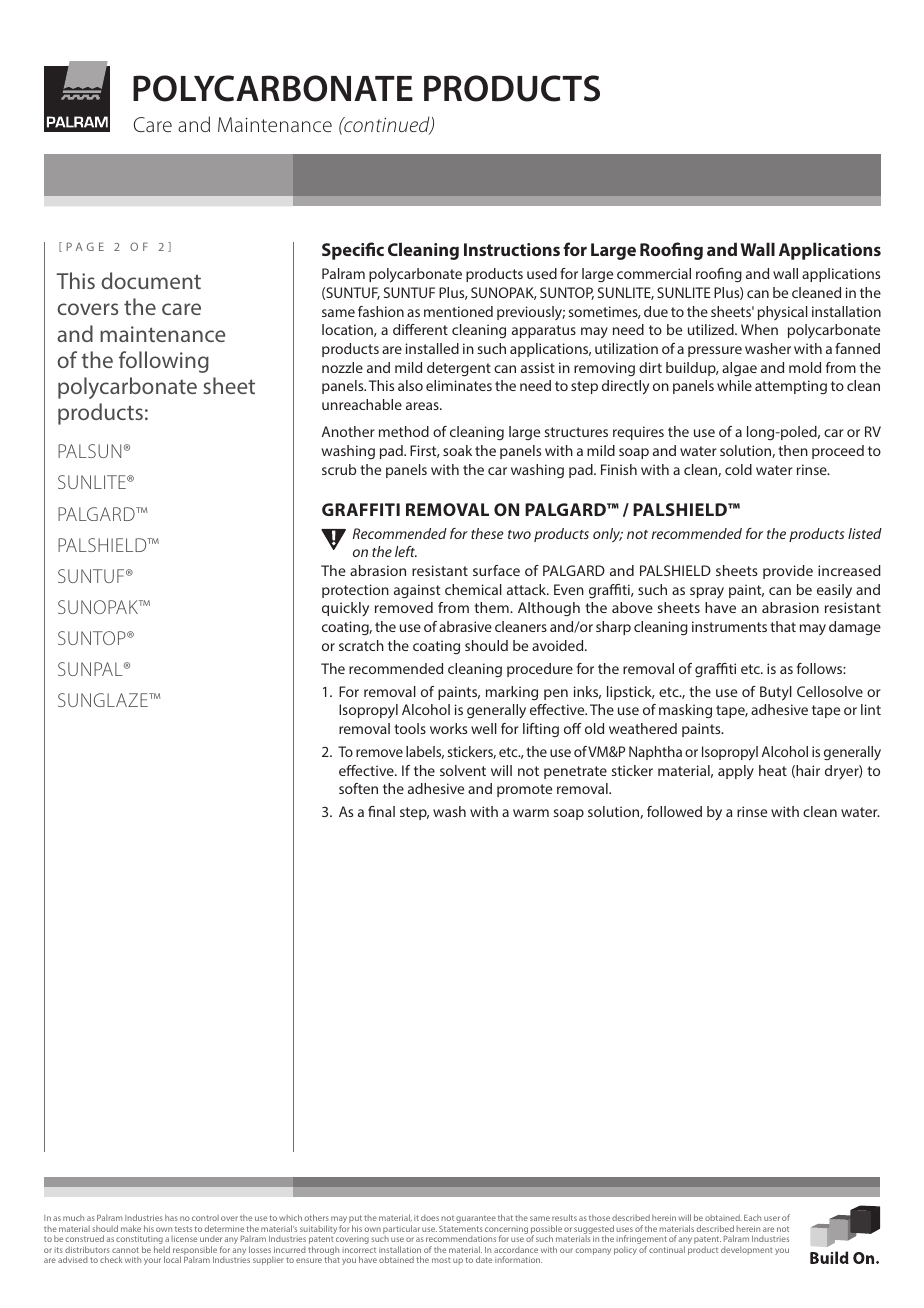 This screenshot has width=924, height=1308. Describe the element at coordinates (381, 811) in the screenshot. I see `final` at that location.
